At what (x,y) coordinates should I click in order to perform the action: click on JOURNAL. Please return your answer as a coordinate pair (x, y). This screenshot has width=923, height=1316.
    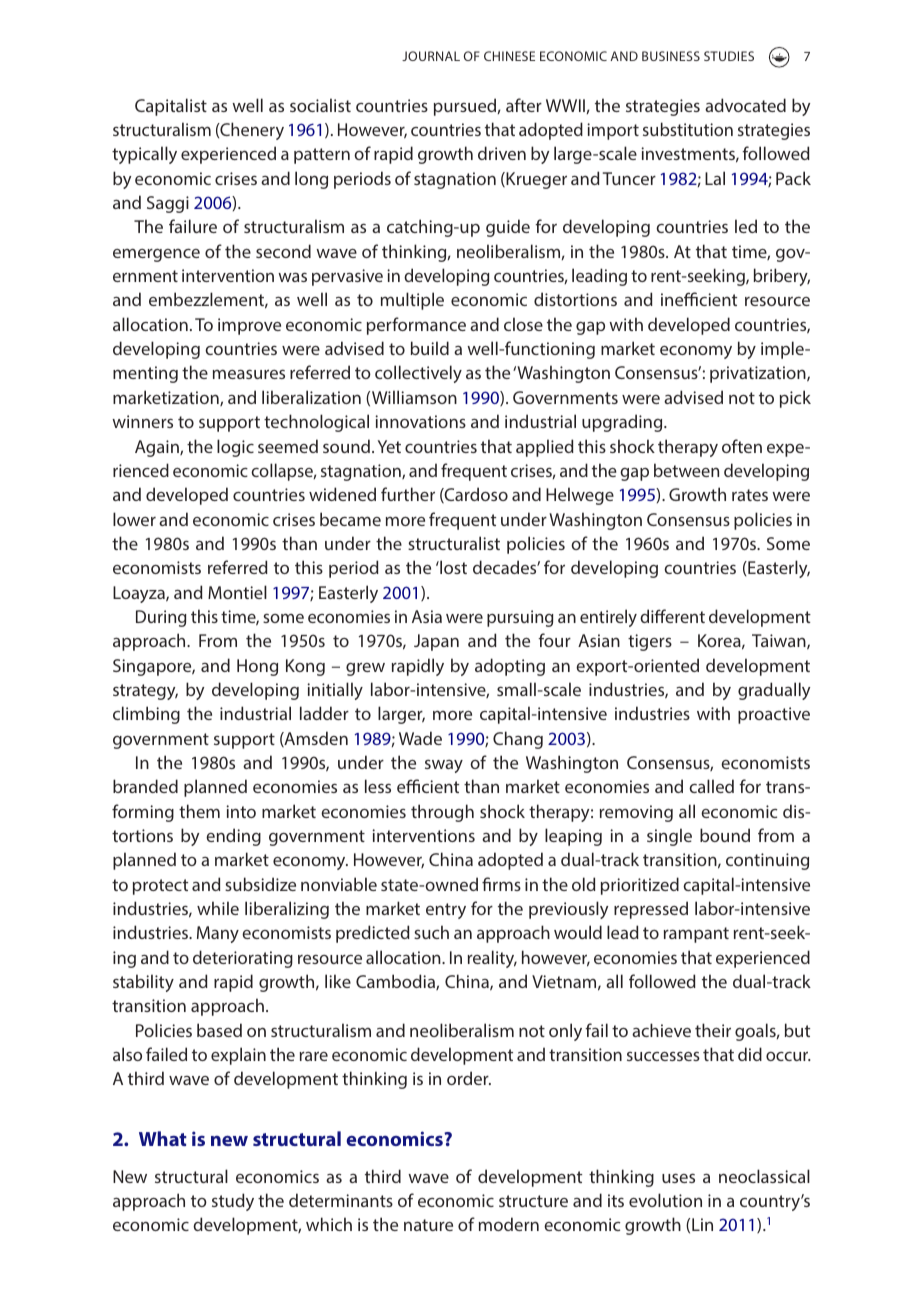
    Looking at the image, I should click on (431, 56).
